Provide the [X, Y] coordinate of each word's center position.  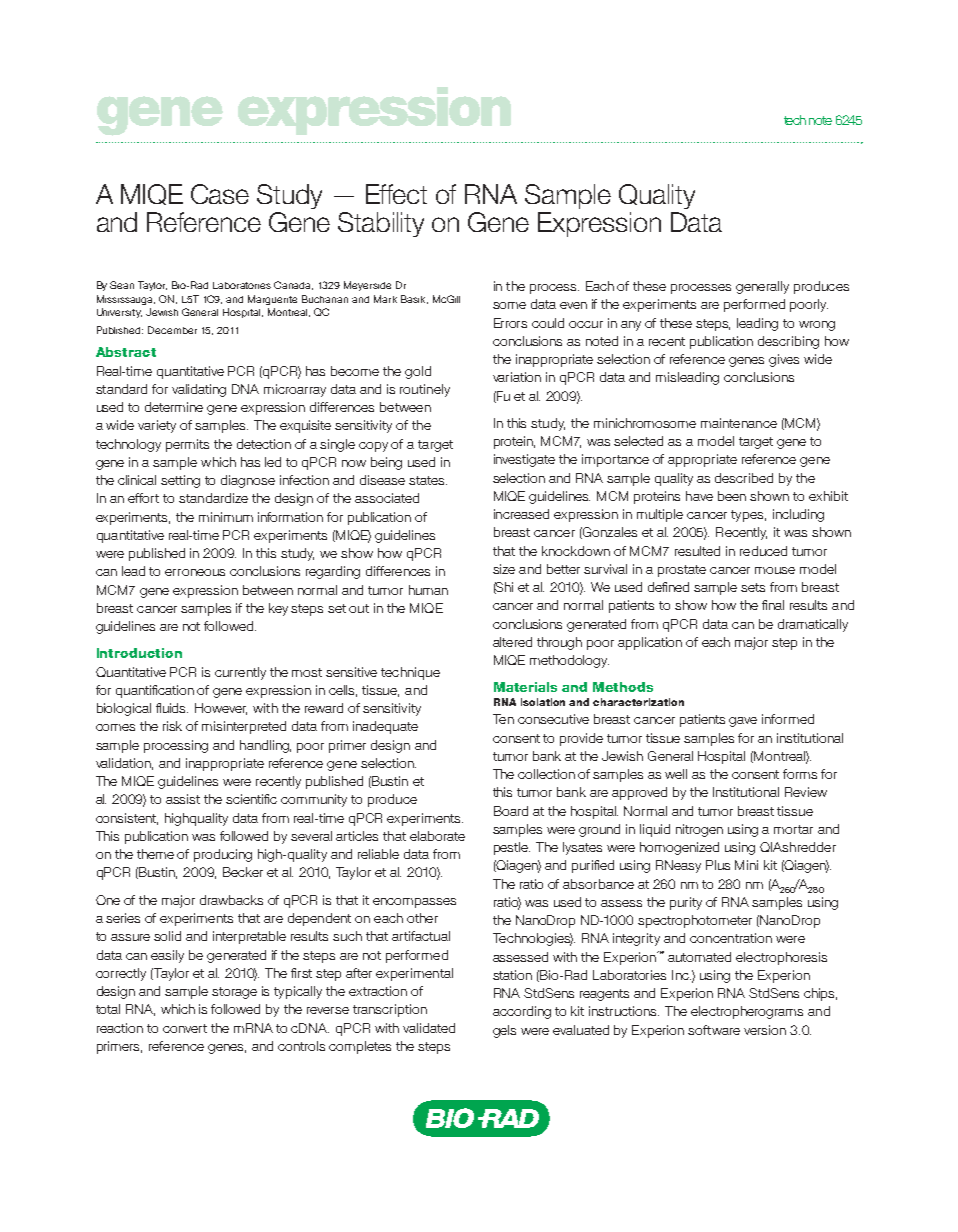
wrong [817, 326]
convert [185, 1028]
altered [512, 642]
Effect [396, 194]
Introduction [139, 653]
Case [220, 194]
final [773, 605]
